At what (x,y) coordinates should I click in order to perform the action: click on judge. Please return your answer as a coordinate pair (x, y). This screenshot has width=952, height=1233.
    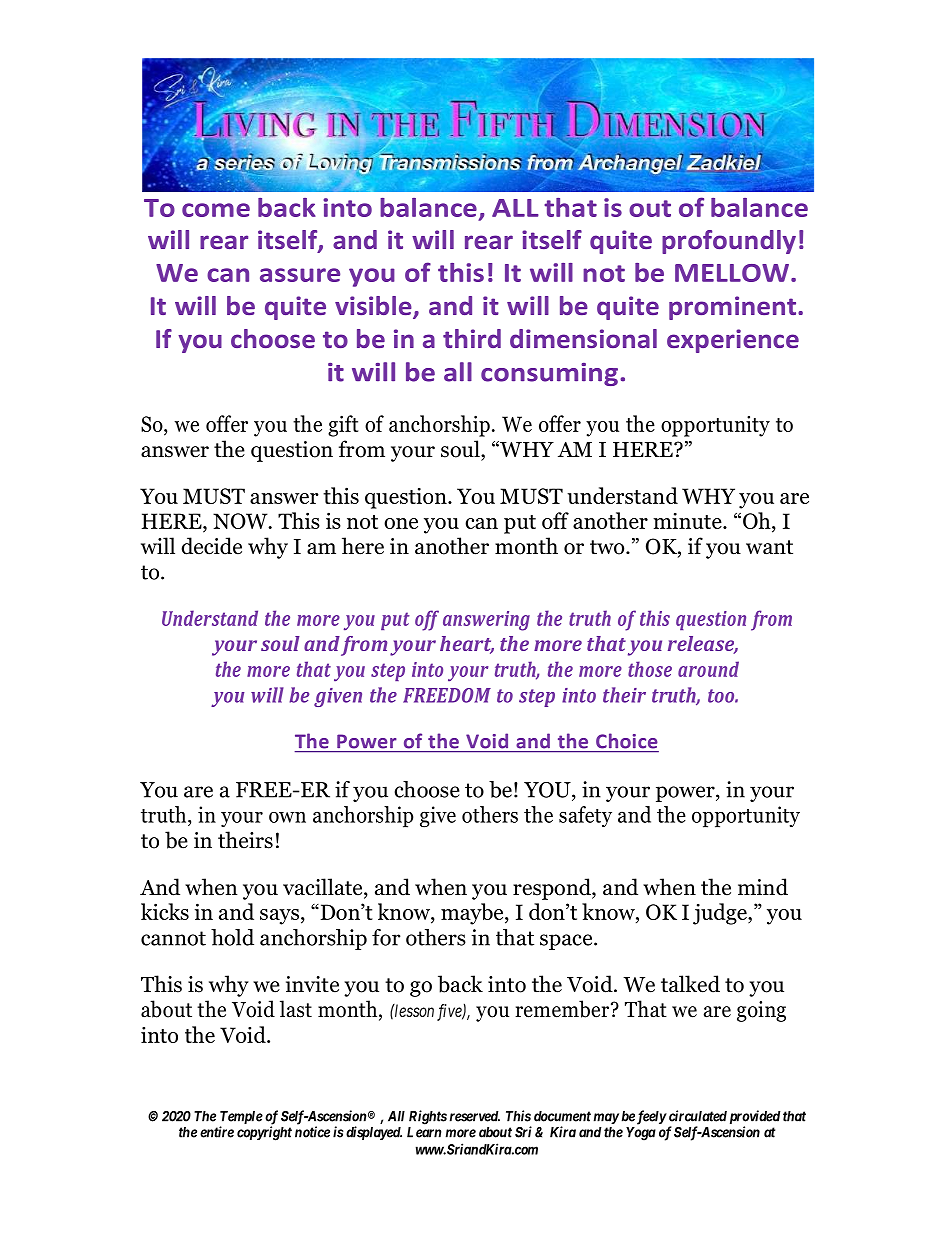
    Looking at the image, I should click on (721, 914).
